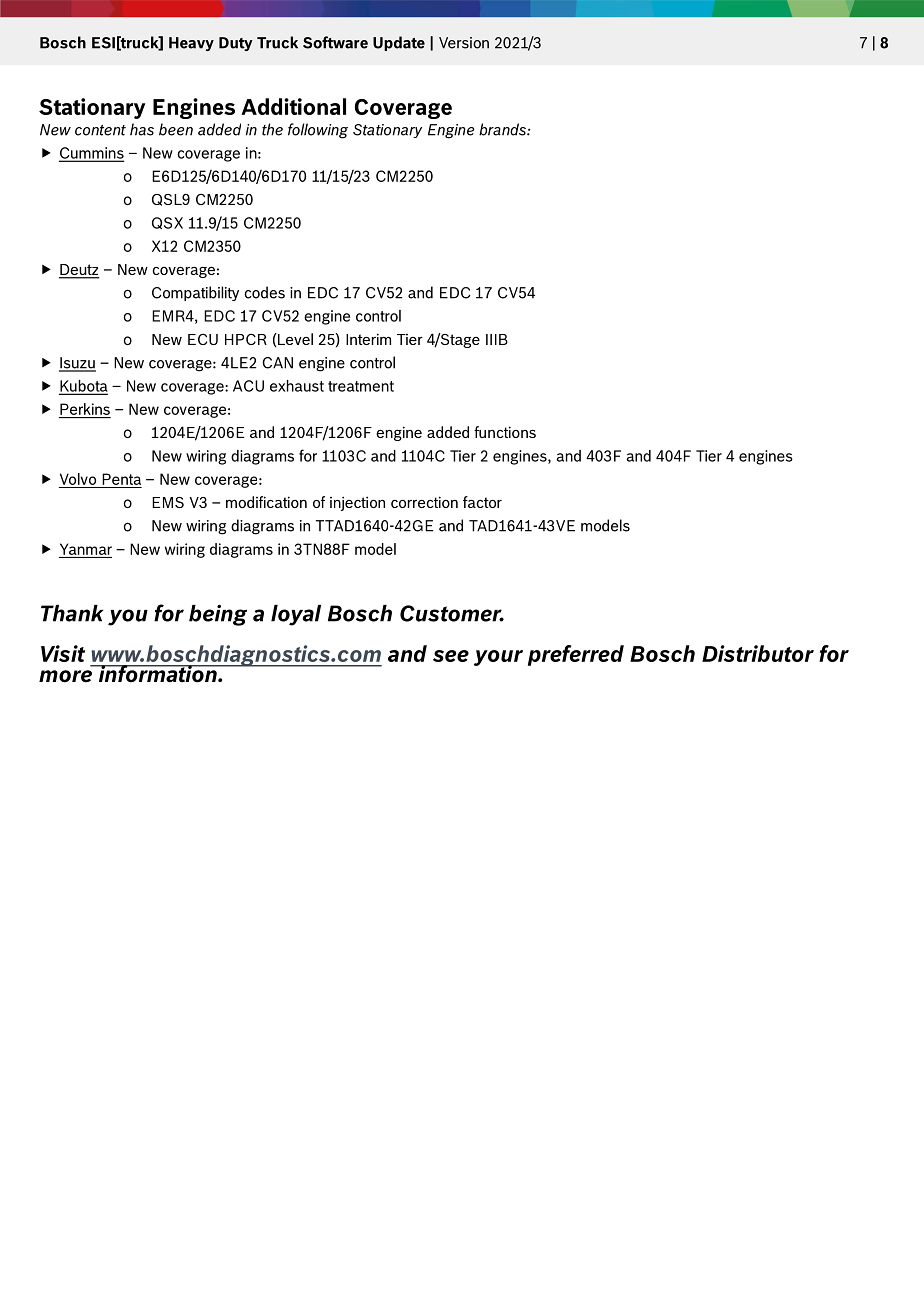  What do you see at coordinates (91, 154) in the screenshot?
I see `Cummins` at bounding box center [91, 154].
